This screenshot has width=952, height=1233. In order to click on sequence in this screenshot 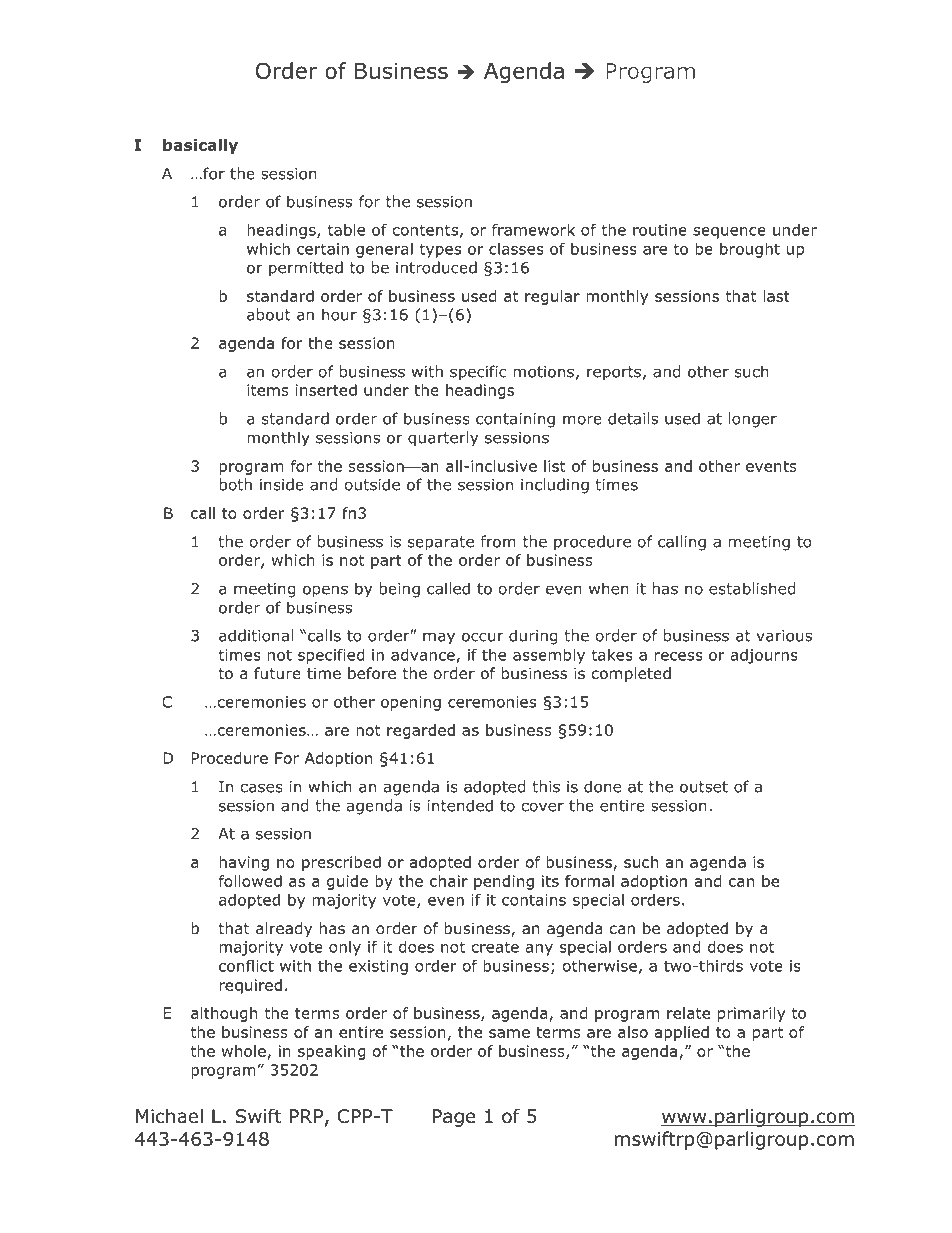, I will do `click(729, 233)`.
